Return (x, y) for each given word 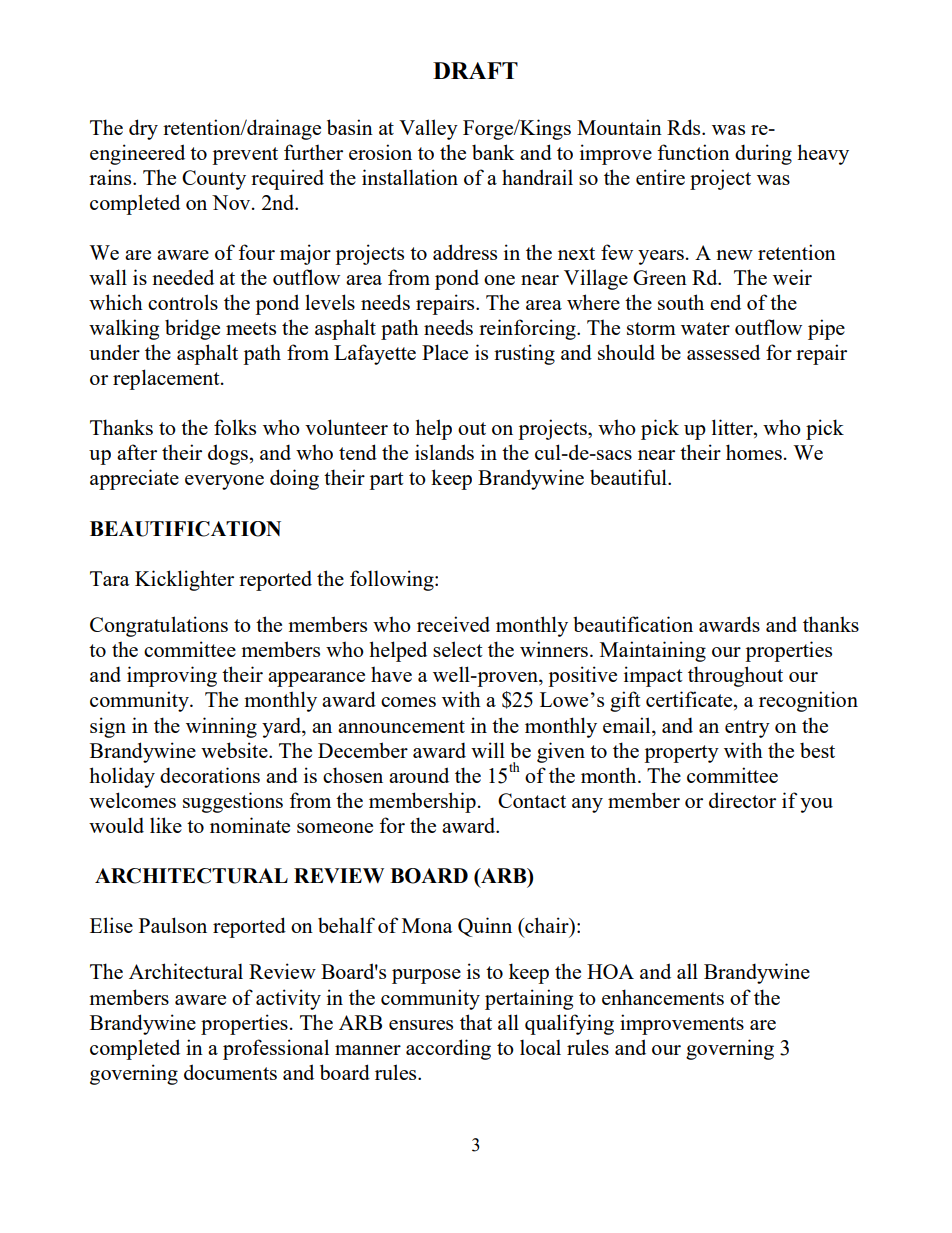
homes (754, 452)
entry (747, 729)
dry (143, 129)
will (488, 750)
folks (235, 427)
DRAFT (475, 70)
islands (444, 452)
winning (221, 727)
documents (230, 1072)
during (763, 154)
